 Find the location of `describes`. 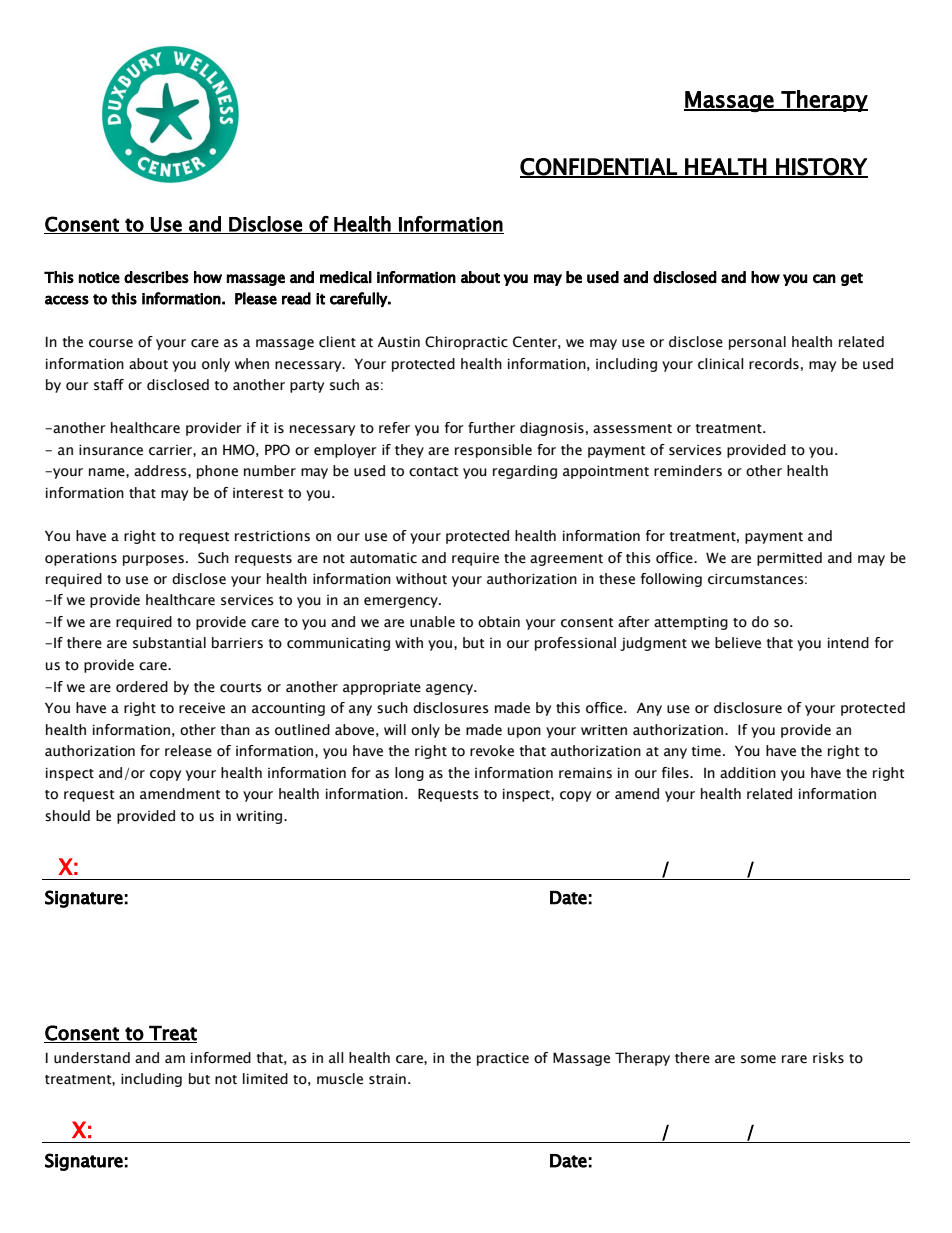

describes is located at coordinates (156, 277).
